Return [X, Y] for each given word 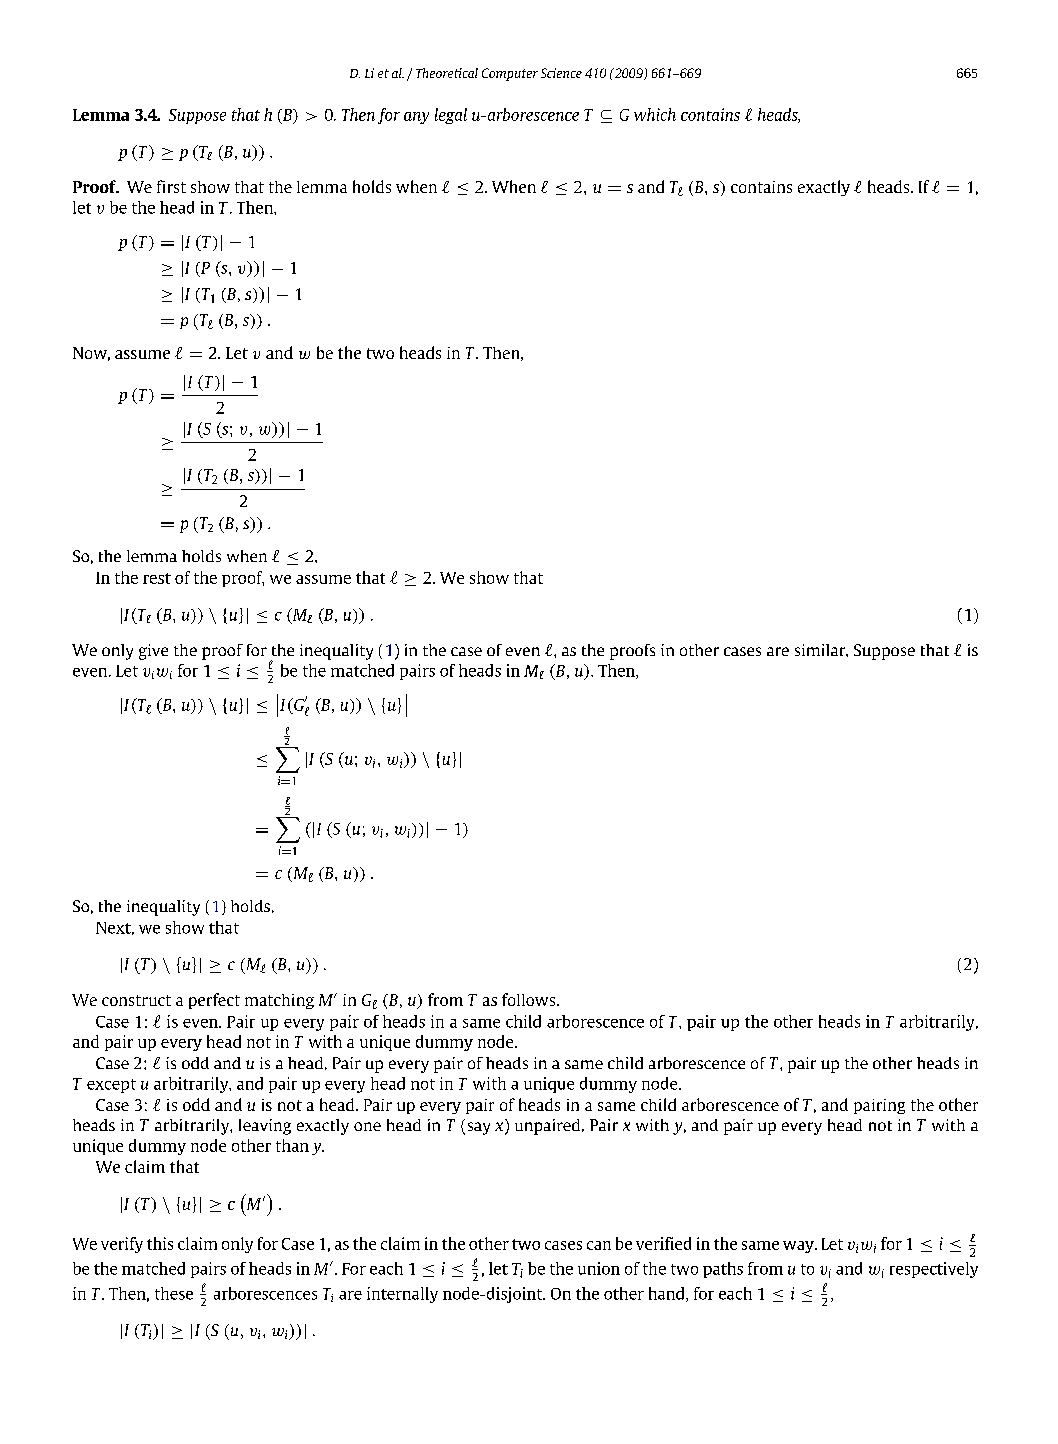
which [655, 114]
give [153, 652]
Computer [510, 74]
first [171, 186]
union [599, 1268]
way [799, 1247]
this [160, 1243]
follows [530, 999]
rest [157, 578]
